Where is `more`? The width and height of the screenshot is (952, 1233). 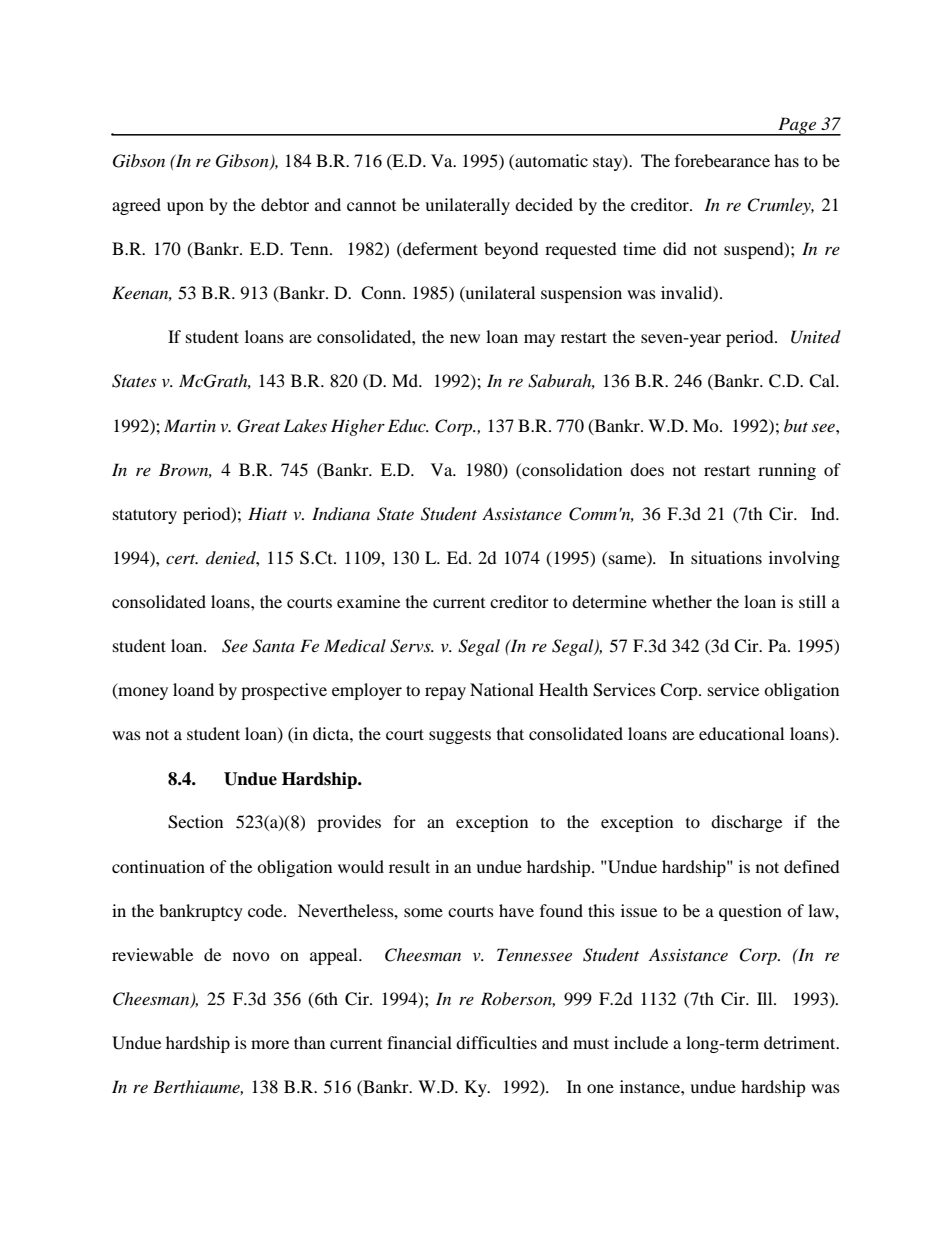
more is located at coordinates (270, 1044).
